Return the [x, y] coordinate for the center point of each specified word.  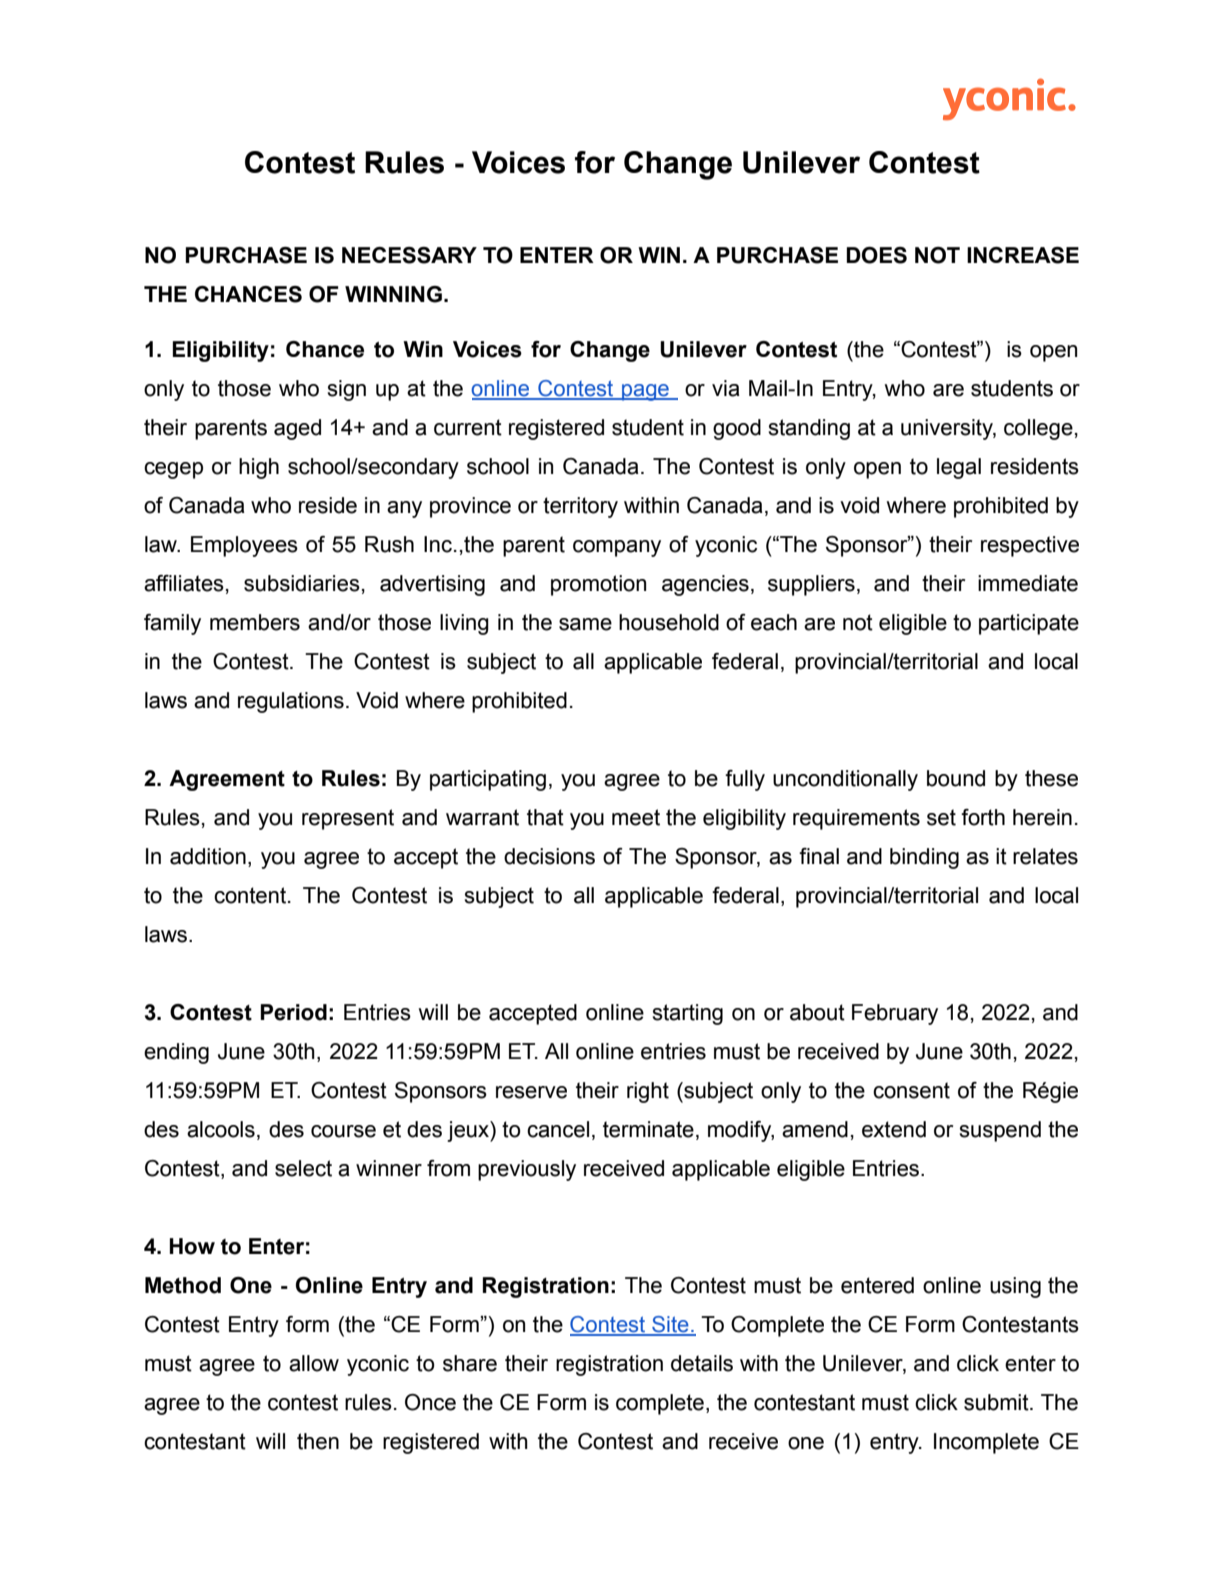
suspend [1000, 1131]
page [645, 392]
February [895, 1014]
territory [580, 507]
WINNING [393, 294]
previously [527, 1170]
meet [636, 817]
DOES [876, 255]
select [303, 1168]
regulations [291, 702]
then [318, 1441]
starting [687, 1014]
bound [956, 778]
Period [293, 1012]
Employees [244, 546]
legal [959, 468]
